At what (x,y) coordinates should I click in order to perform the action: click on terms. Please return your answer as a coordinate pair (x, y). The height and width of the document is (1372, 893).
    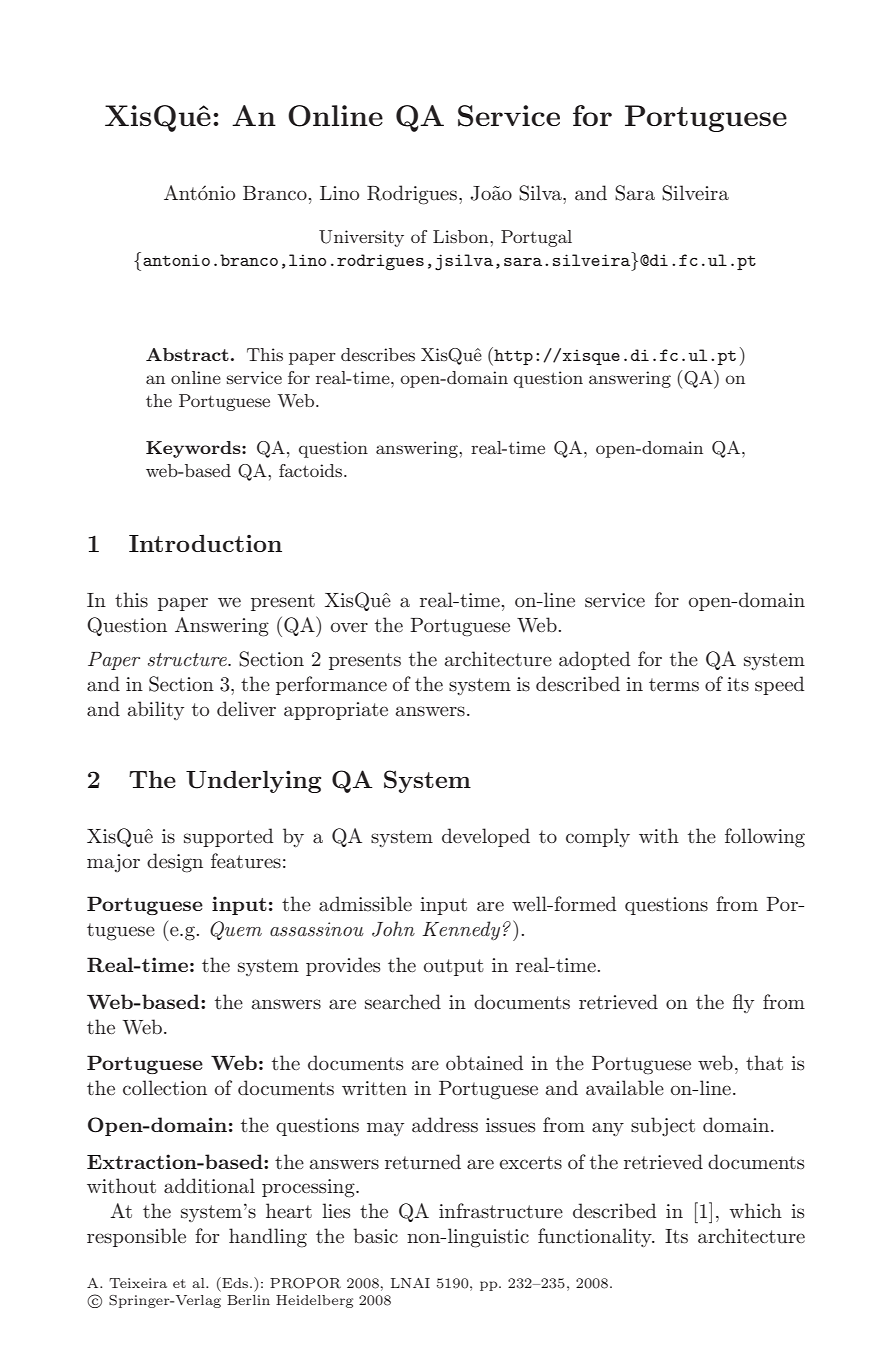
    Looking at the image, I should click on (674, 685).
